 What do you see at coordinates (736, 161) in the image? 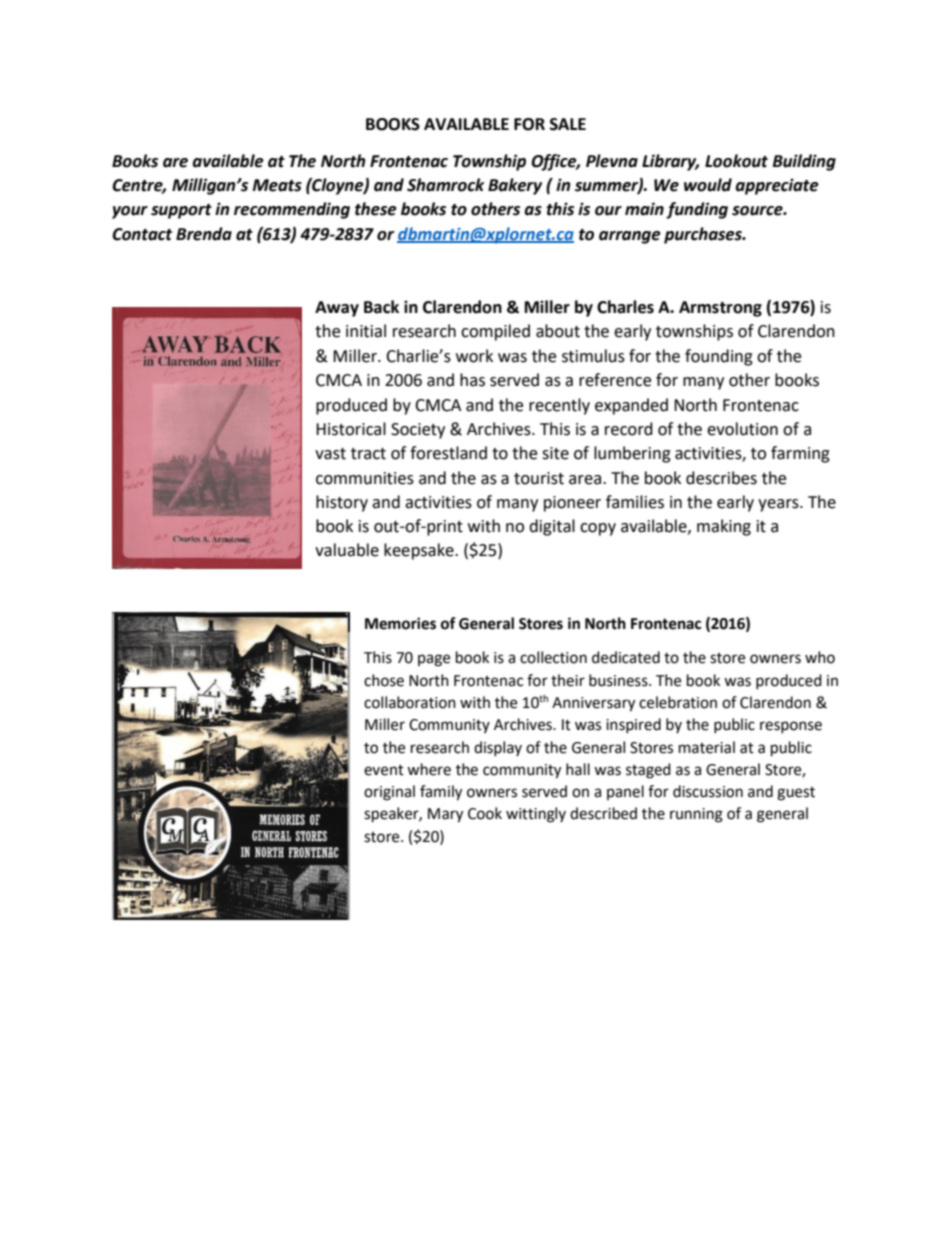
I see `Lookout` at bounding box center [736, 161].
